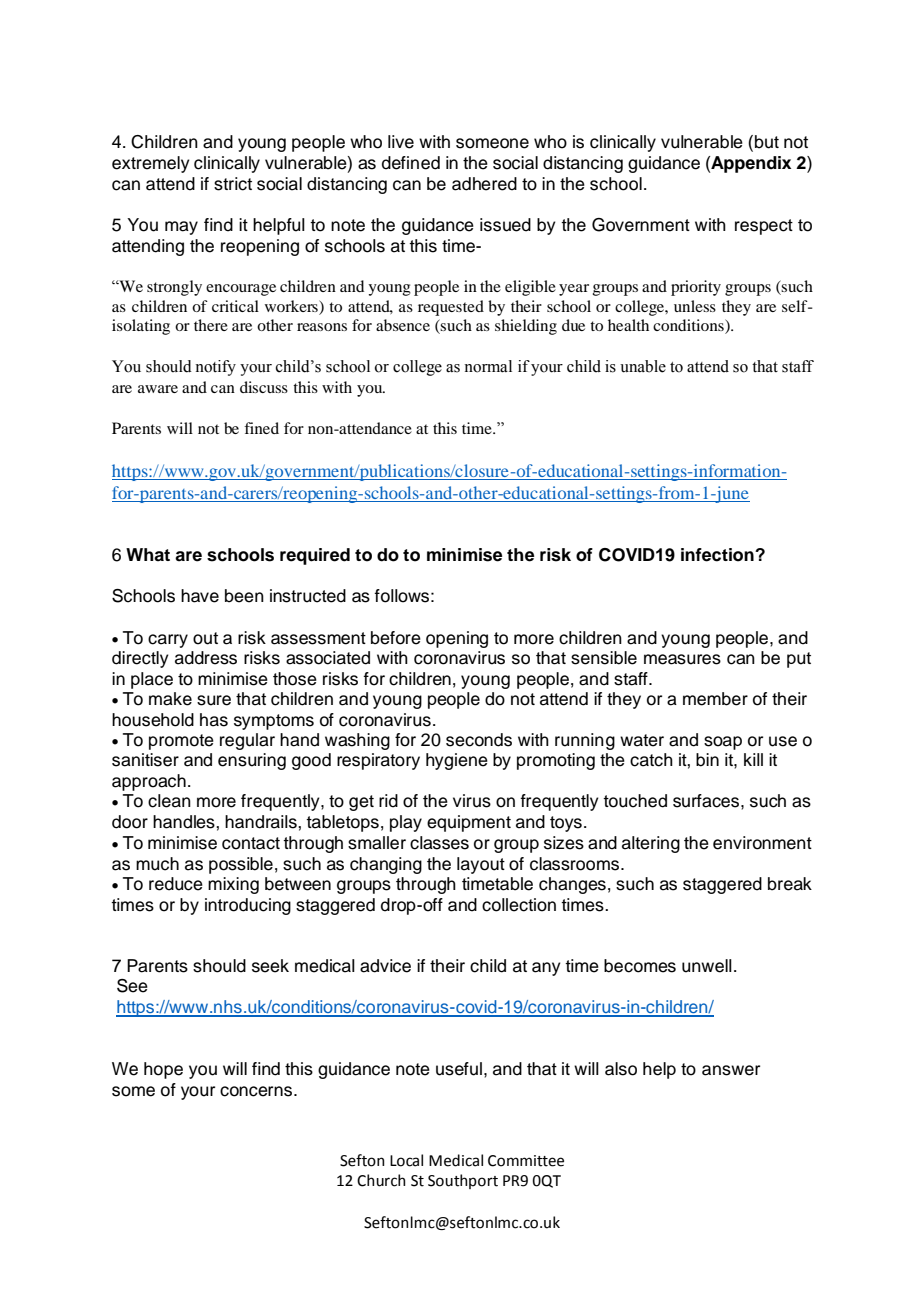 The image size is (924, 1308). I want to click on adhered, so click(484, 184).
